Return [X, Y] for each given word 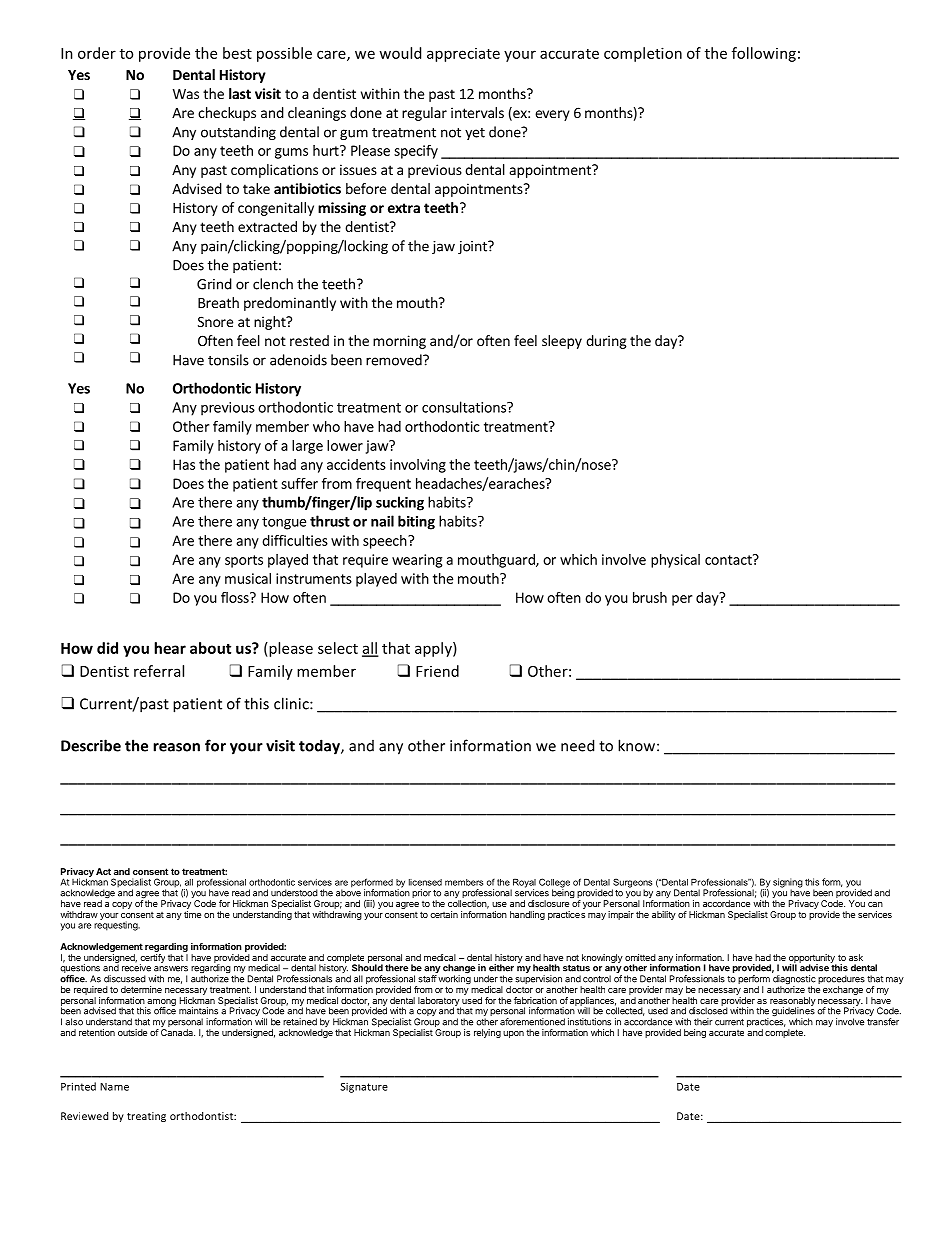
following [764, 54]
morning [399, 342]
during [606, 342]
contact [729, 559]
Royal [523, 884]
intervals [477, 112]
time [192, 914]
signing [788, 884]
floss [236, 597]
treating [146, 1117]
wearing [417, 561]
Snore [215, 321]
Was [186, 94]
